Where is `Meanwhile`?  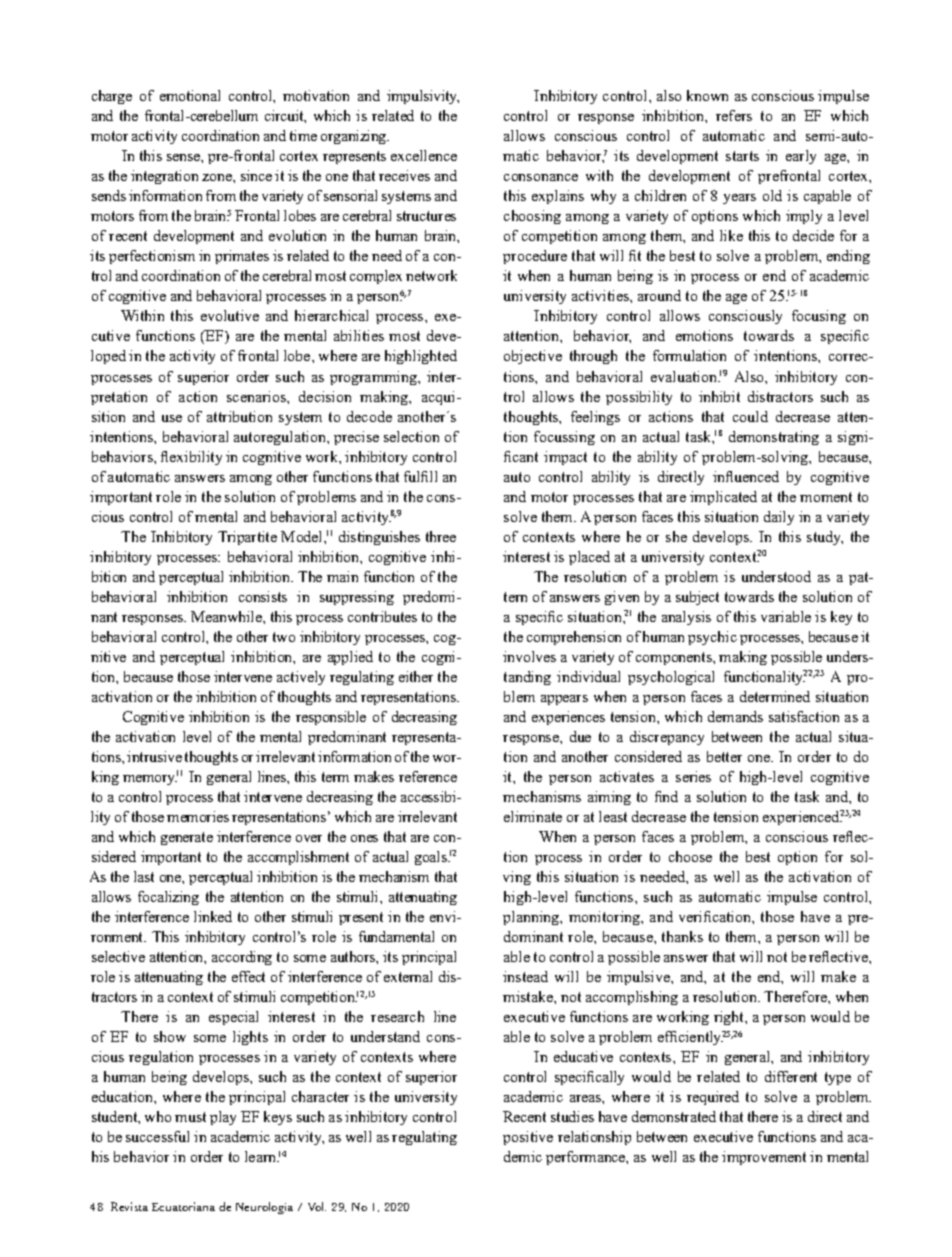
Meanwhile is located at coordinates (227, 616).
